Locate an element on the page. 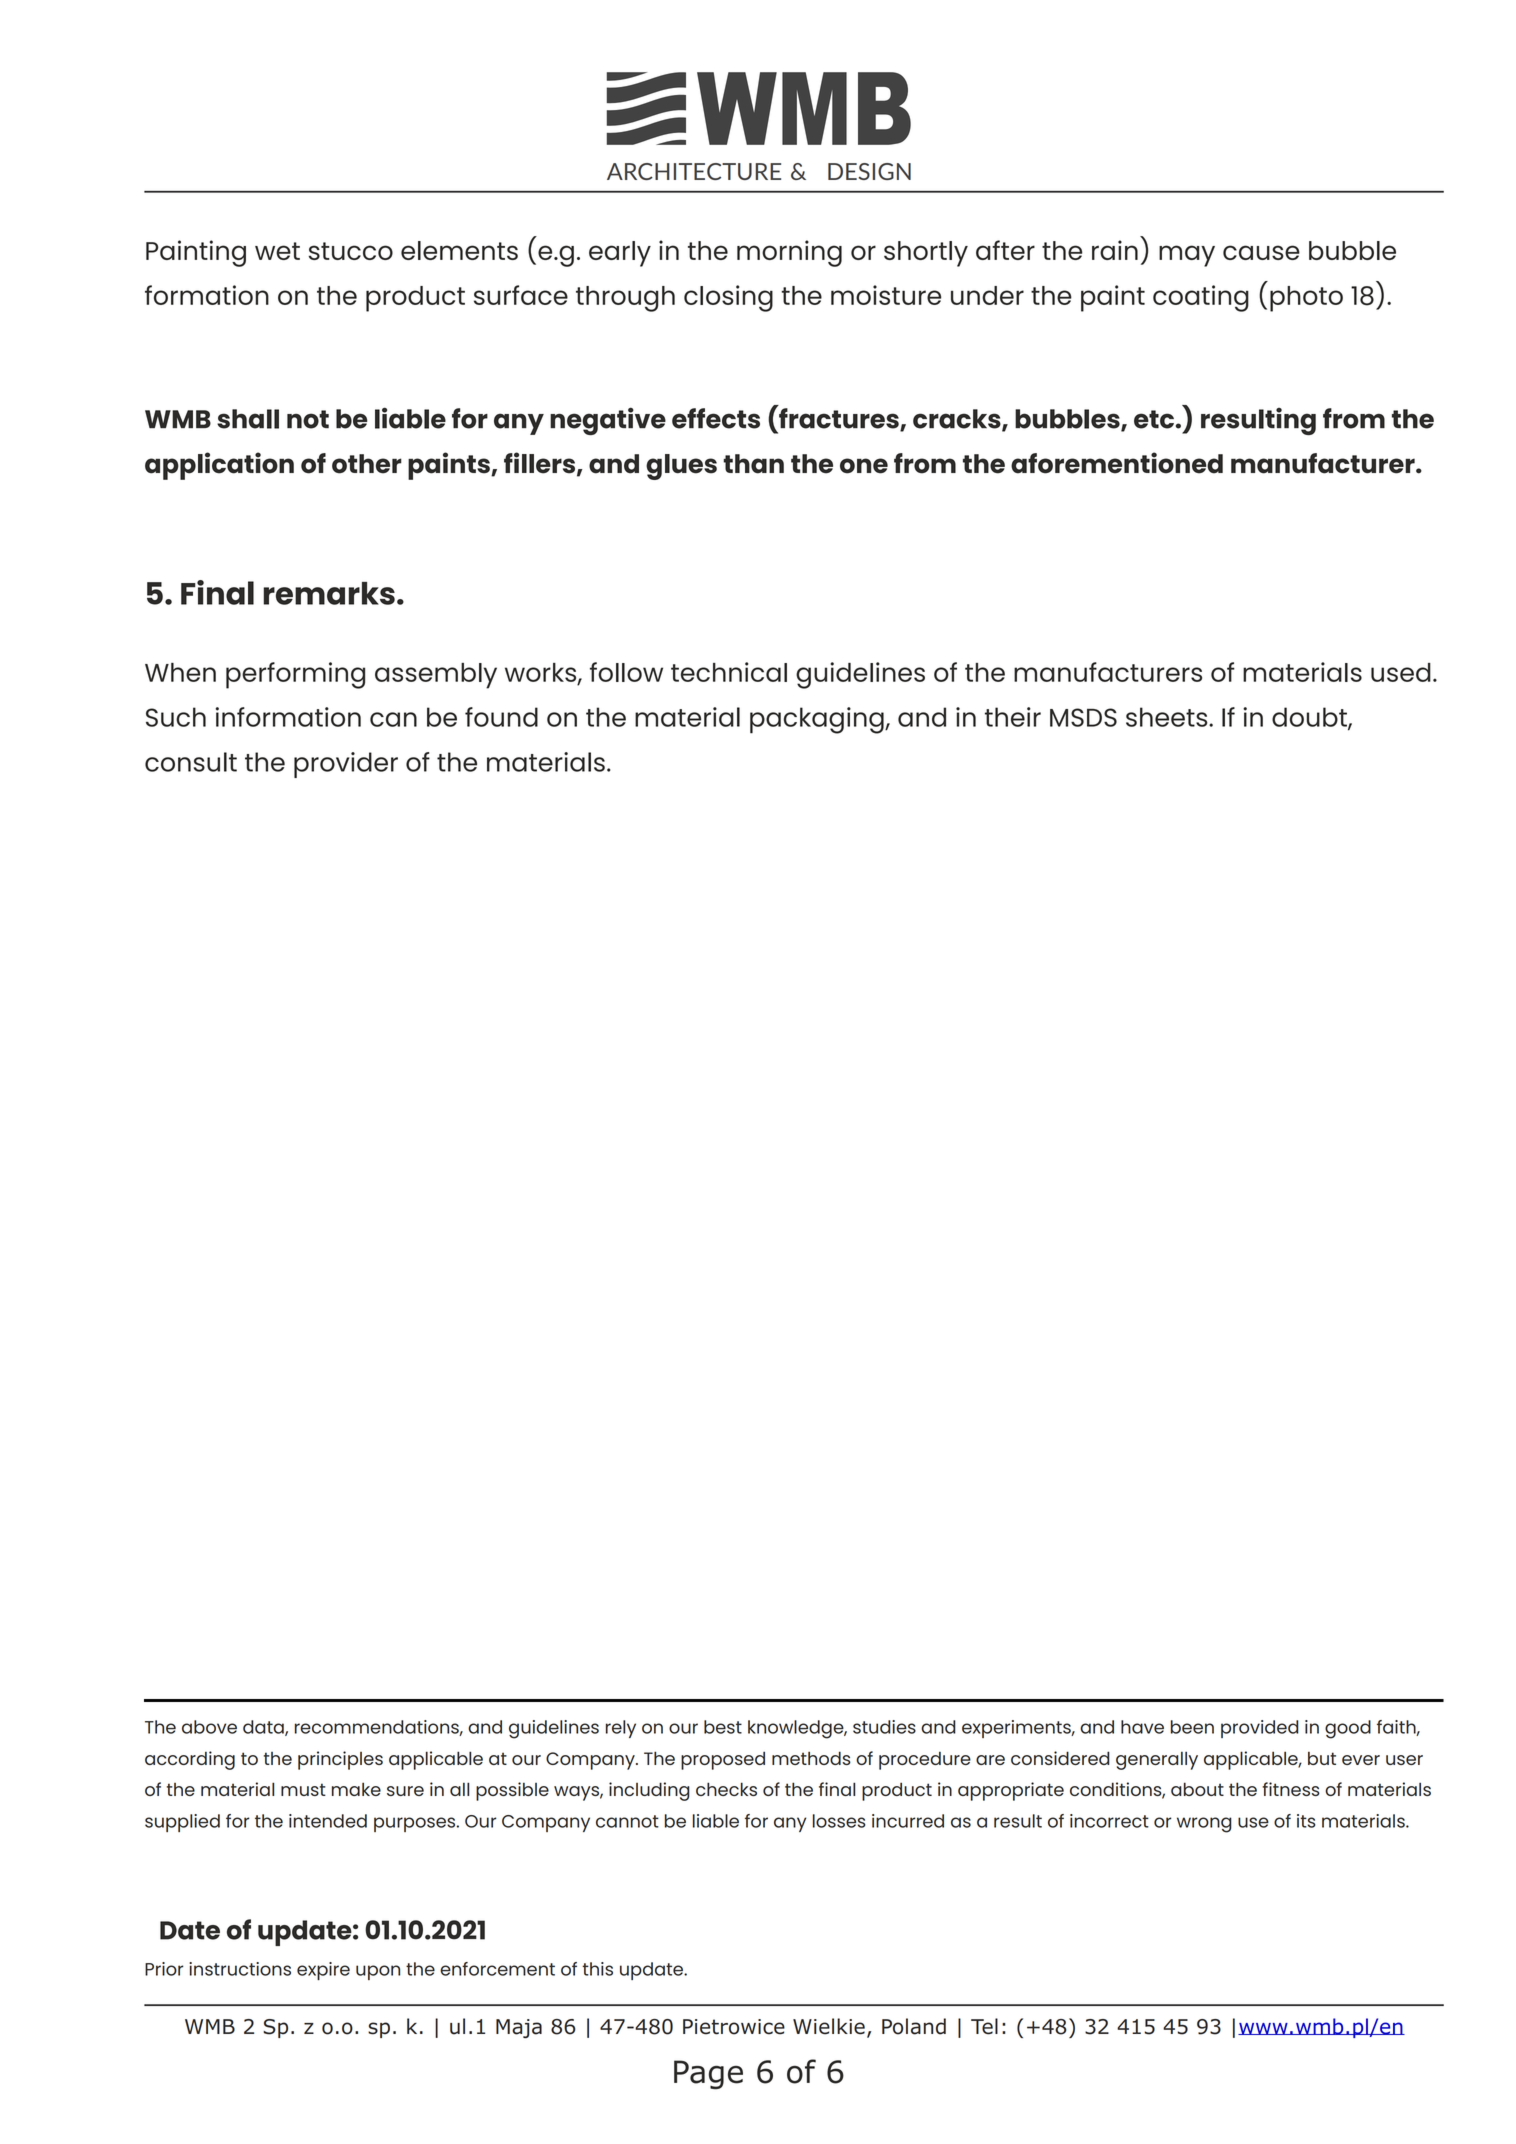 This page has height=2144, width=1516. expire is located at coordinates (323, 1971).
